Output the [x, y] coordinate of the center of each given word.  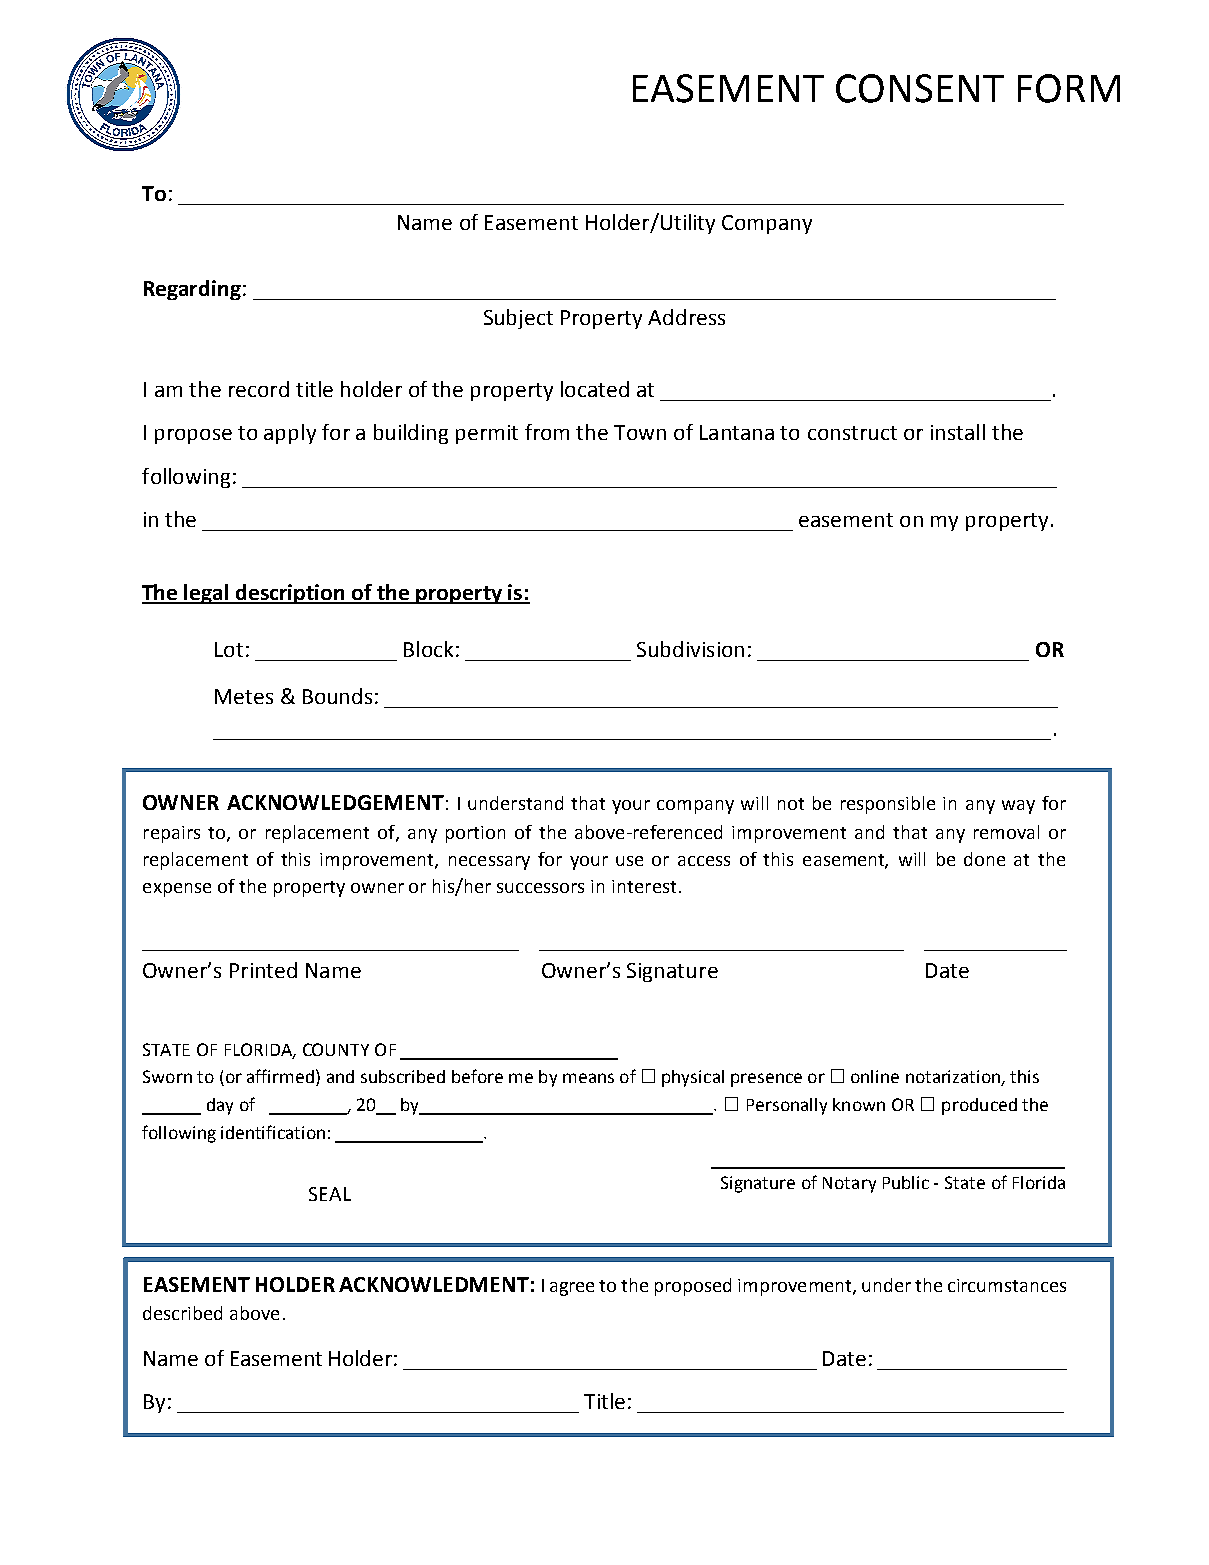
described [182, 1313]
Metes [244, 696]
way [1018, 807]
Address [686, 317]
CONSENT [920, 88]
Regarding [192, 290]
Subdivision [690, 649]
